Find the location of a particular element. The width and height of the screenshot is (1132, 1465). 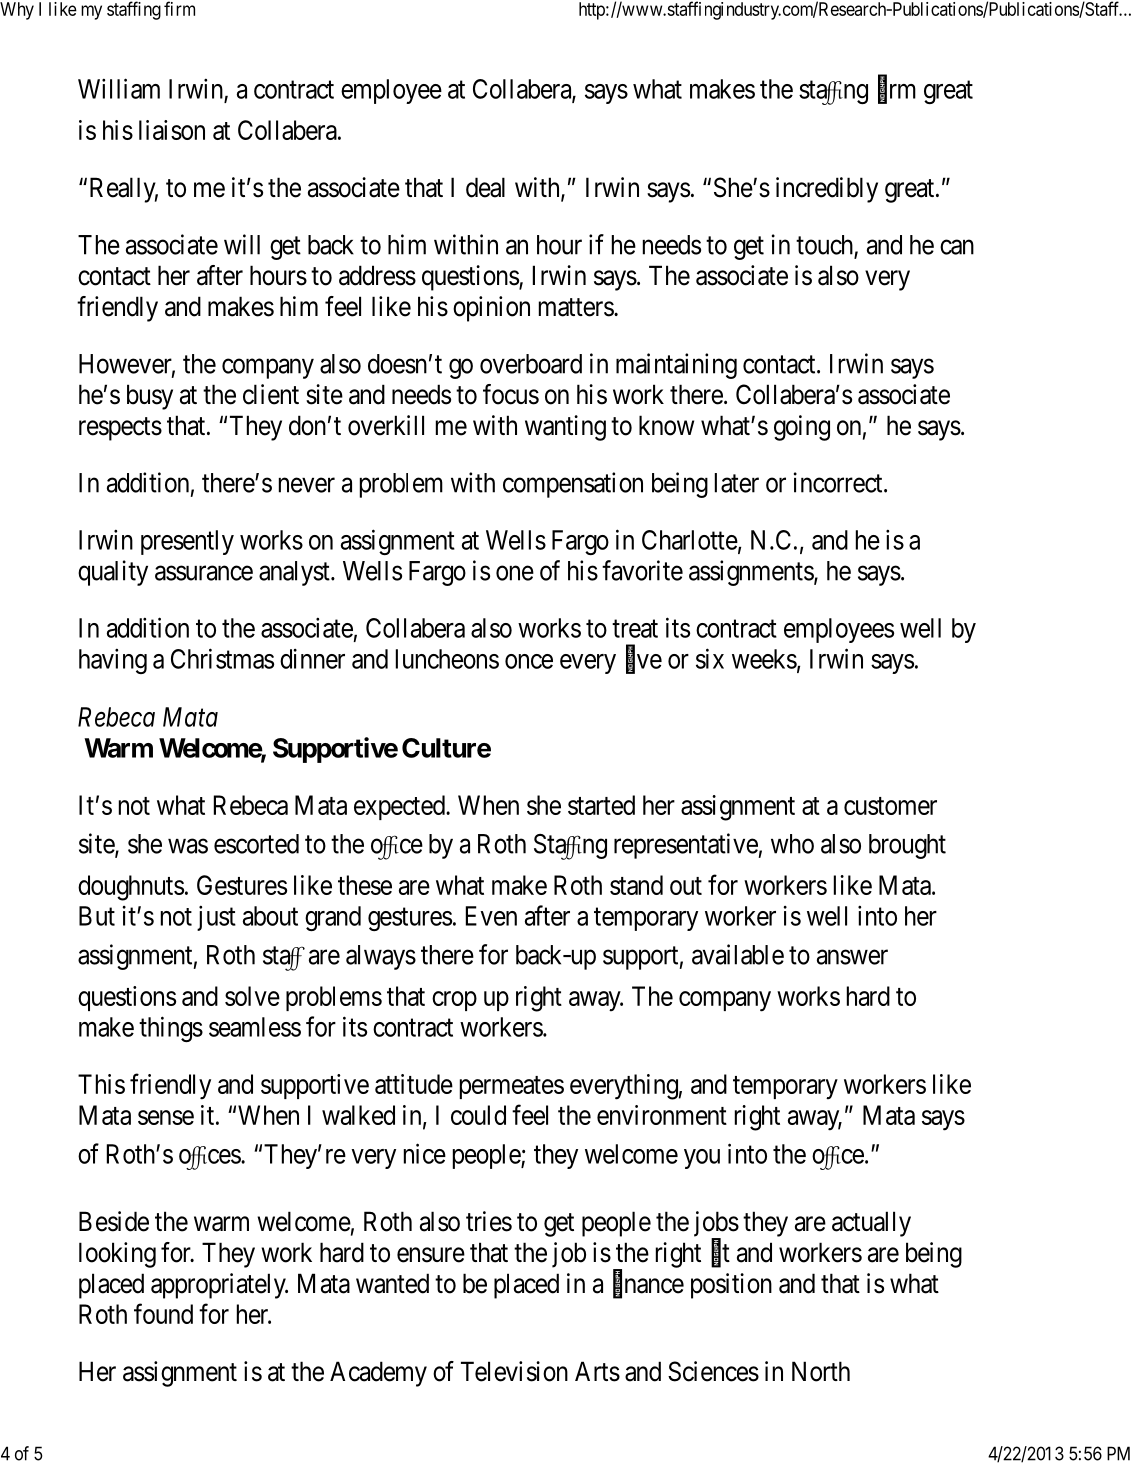

deal is located at coordinates (485, 187).
